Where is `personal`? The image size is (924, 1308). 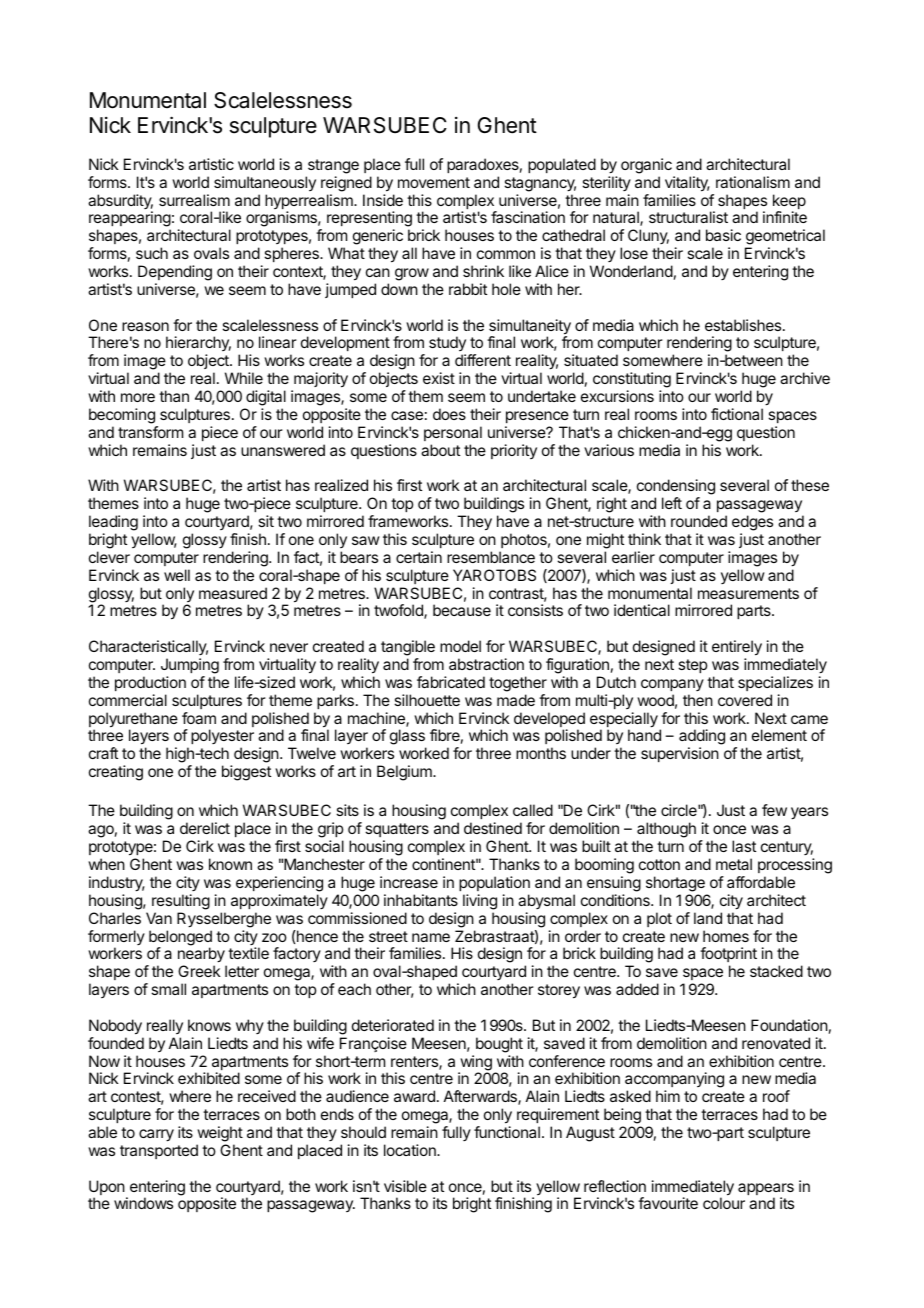 personal is located at coordinates (453, 433).
